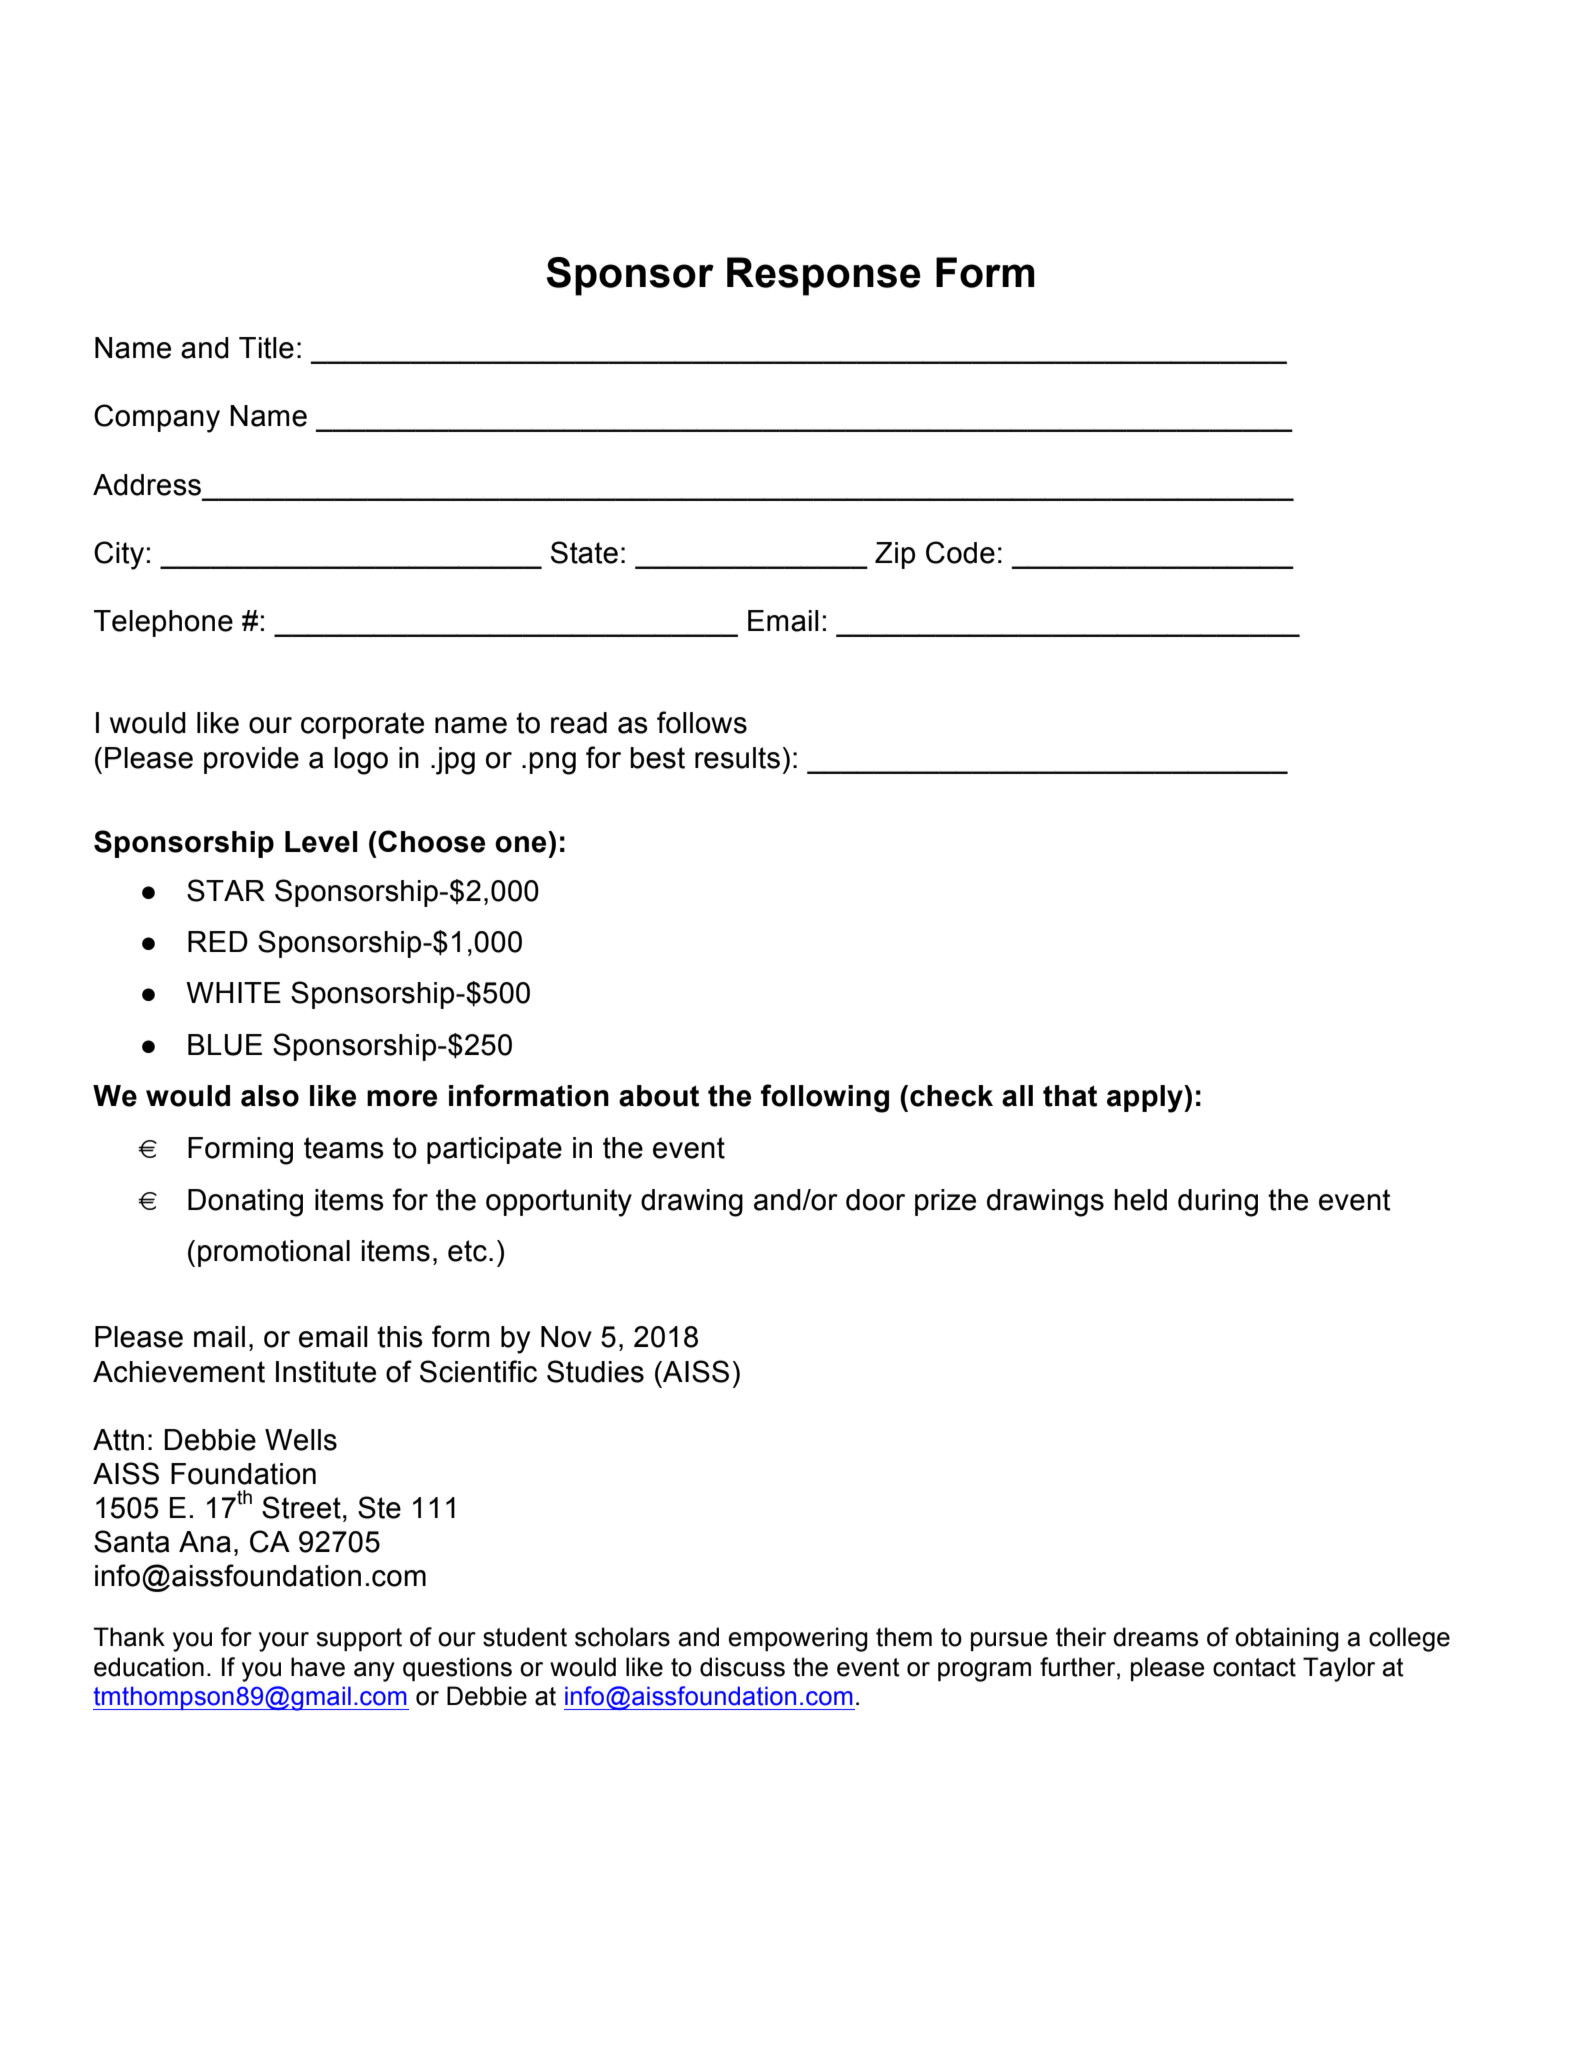  What do you see at coordinates (960, 552) in the screenshot?
I see `Code` at bounding box center [960, 552].
